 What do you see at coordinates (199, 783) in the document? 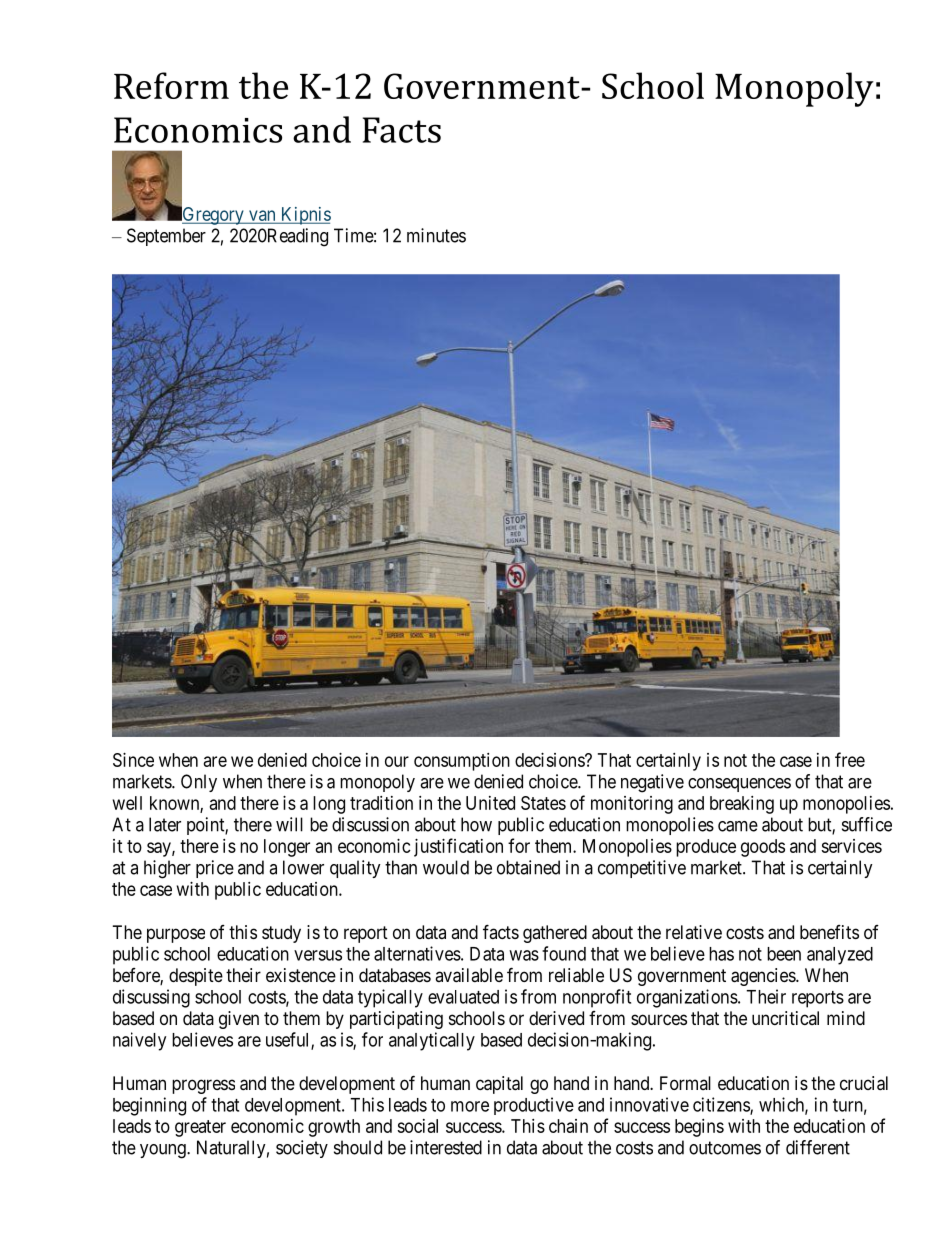
I see `Only` at bounding box center [199, 783].
